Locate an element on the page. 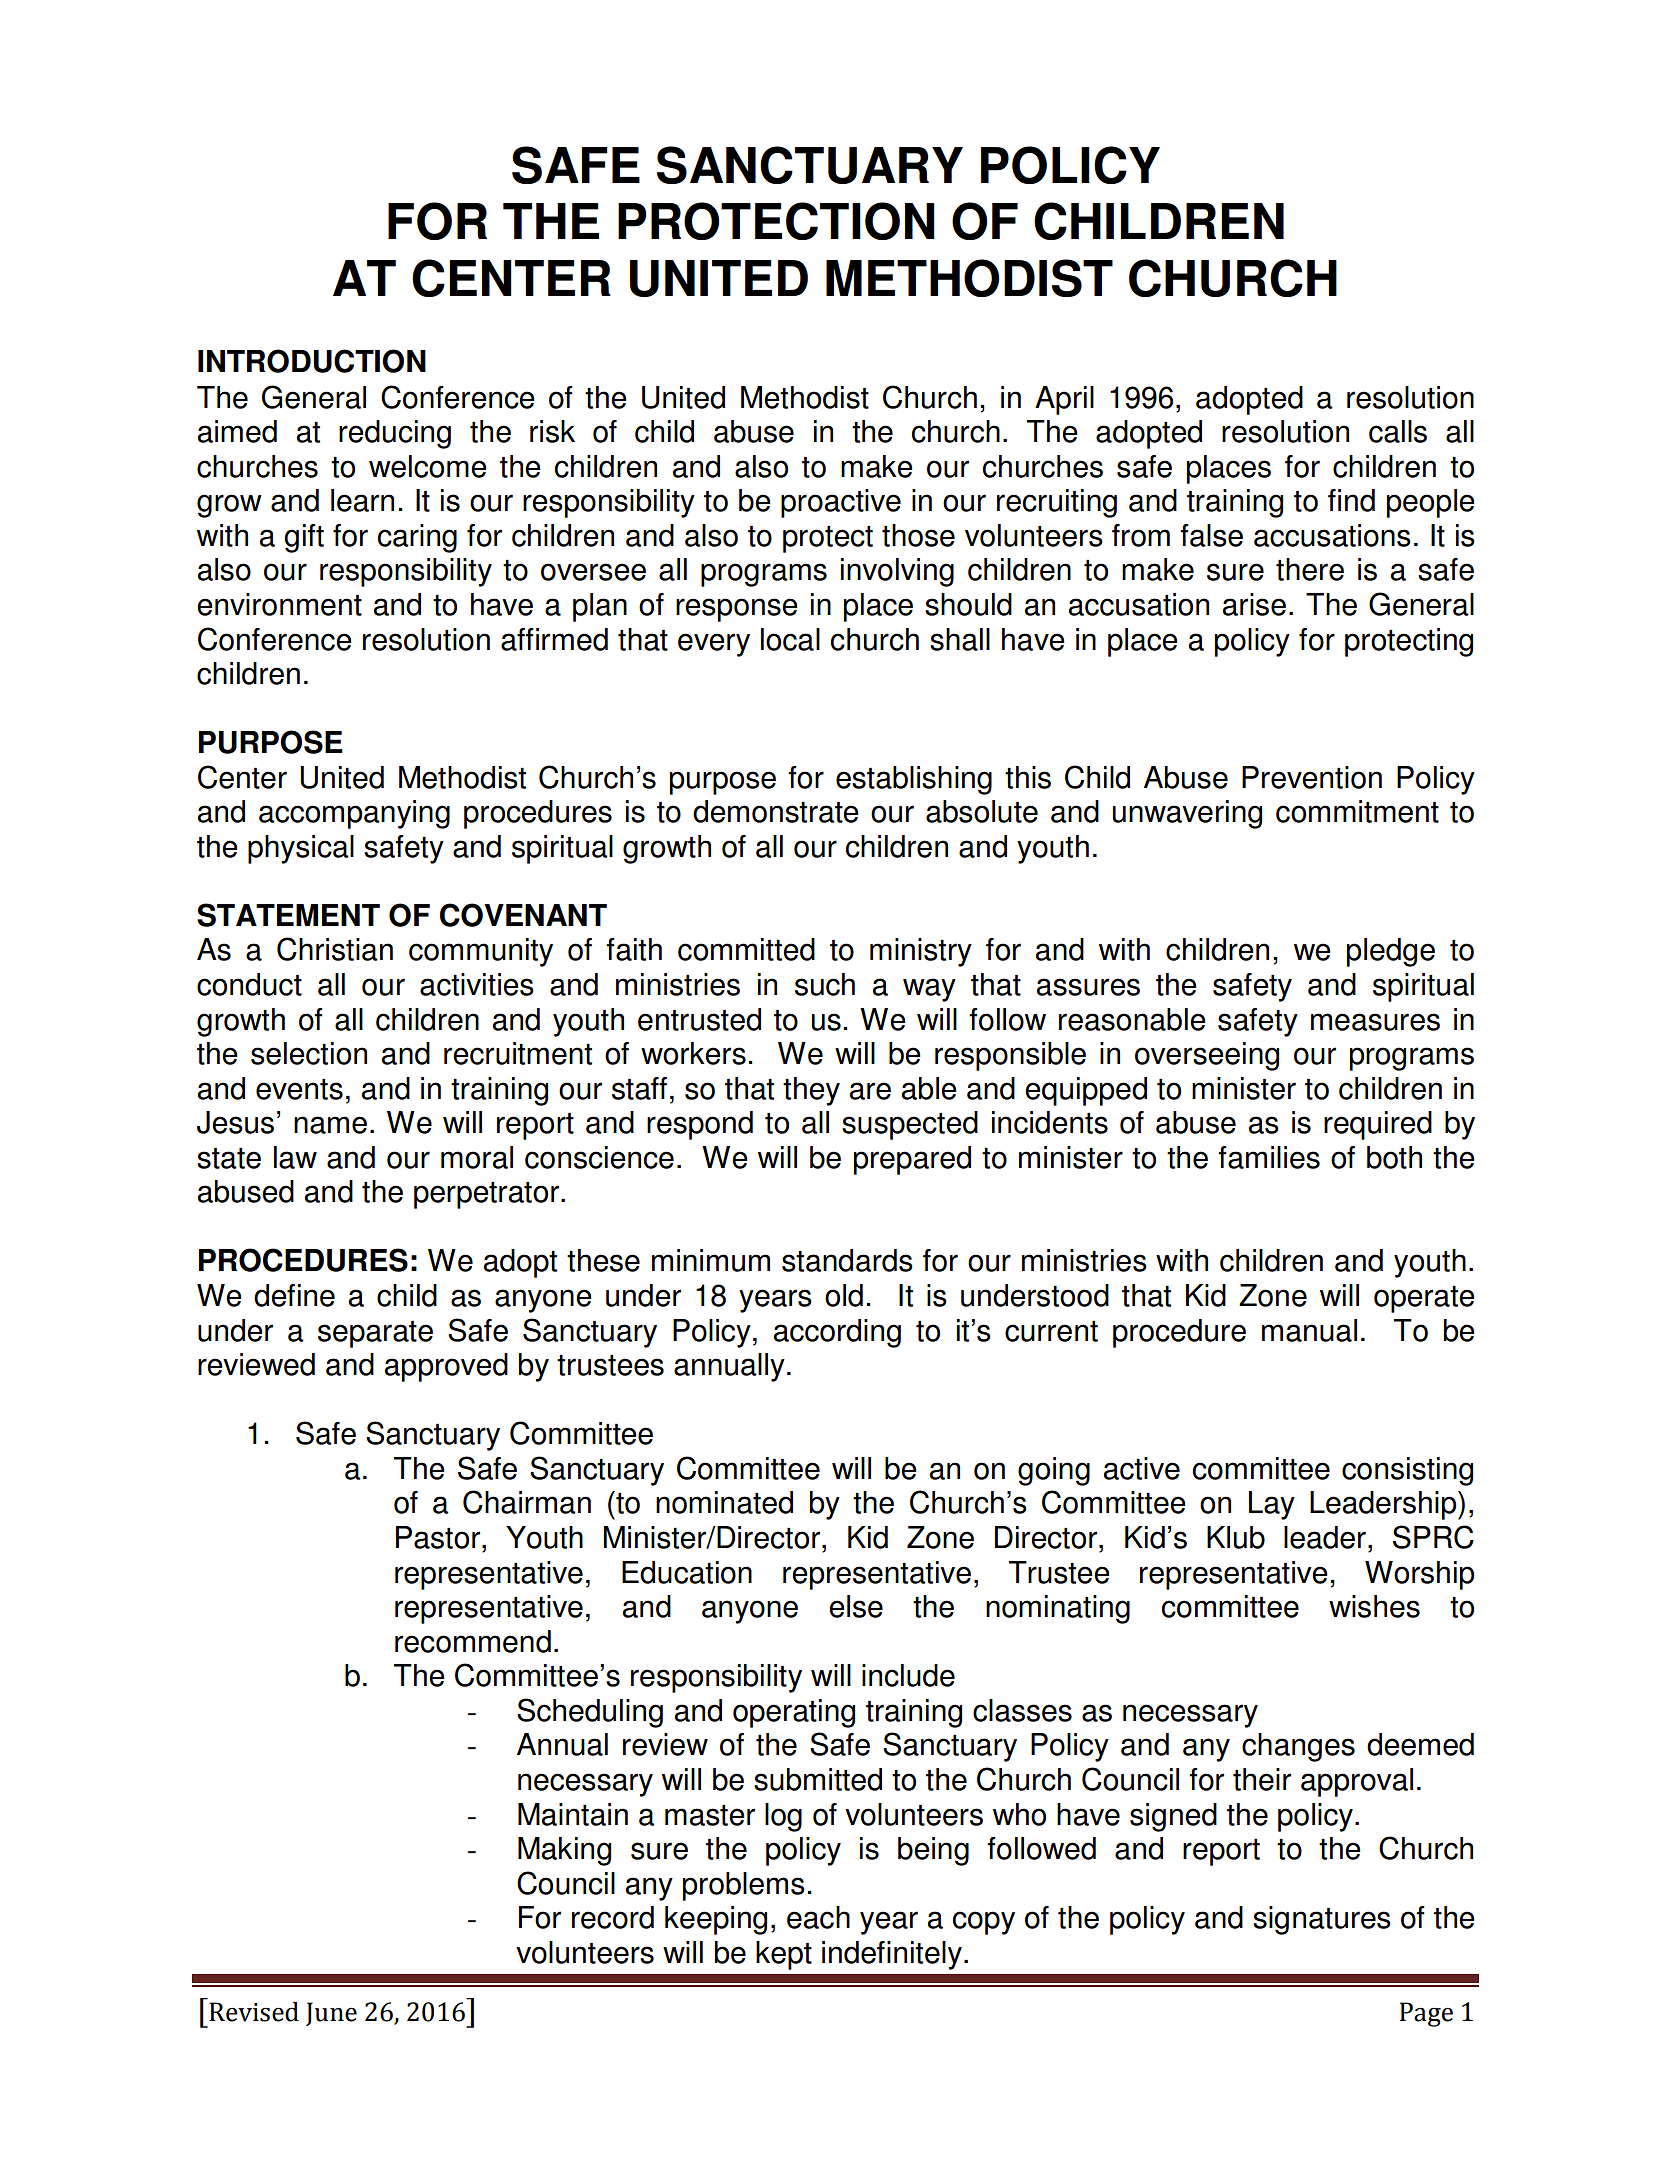  families is located at coordinates (1269, 1157).
